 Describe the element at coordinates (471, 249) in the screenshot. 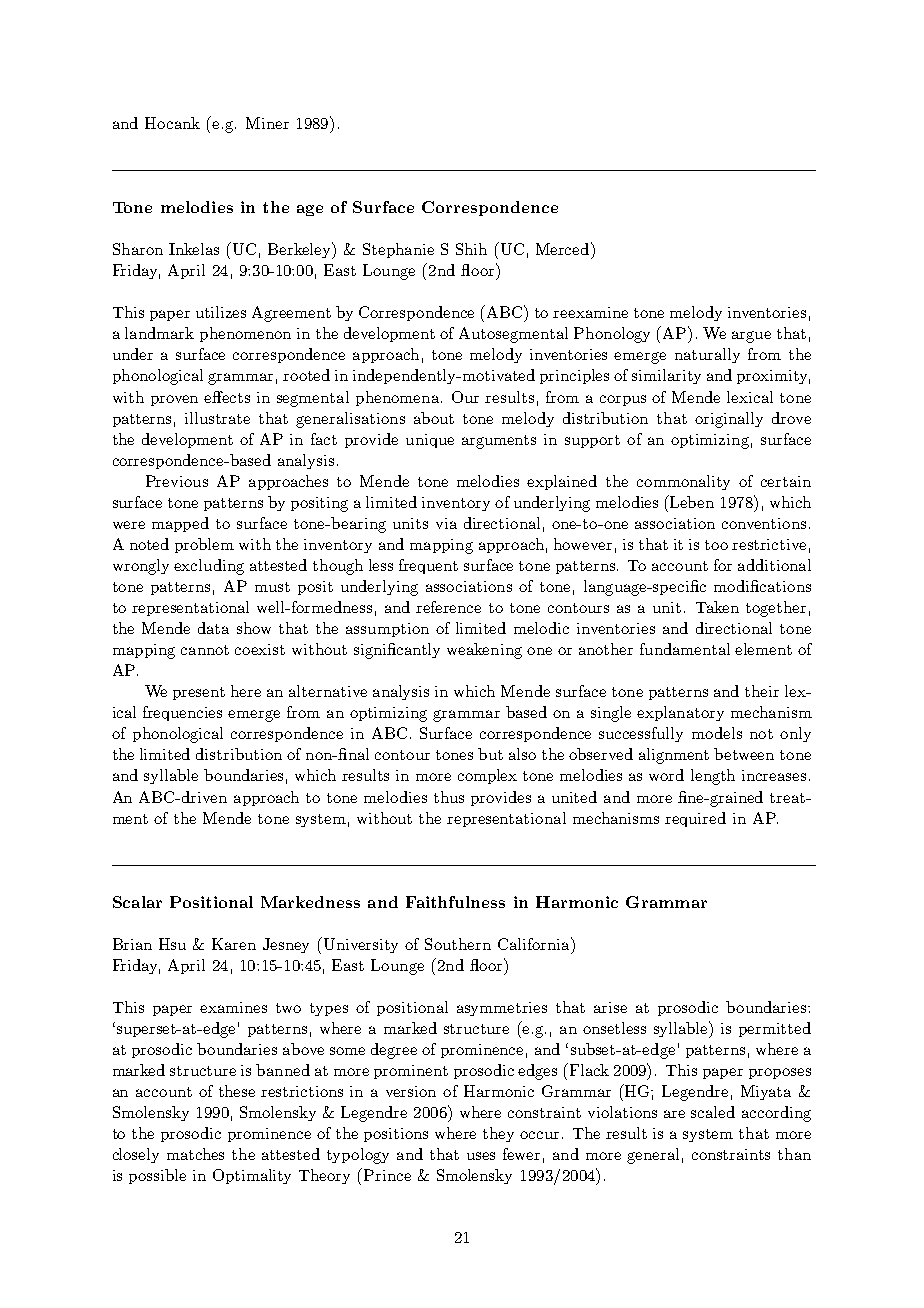

I see `Shih` at that location.
